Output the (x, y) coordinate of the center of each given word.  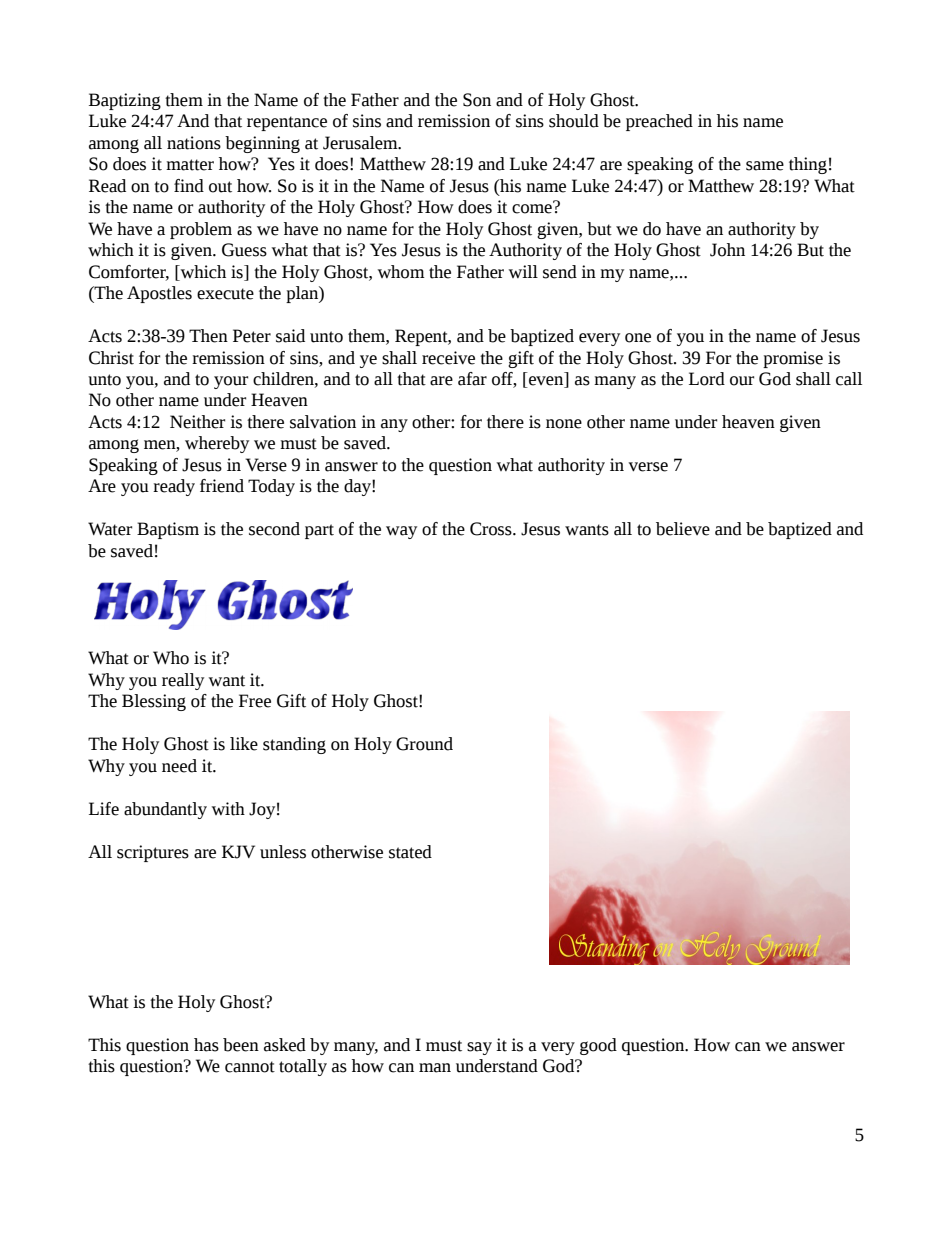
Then (208, 336)
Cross (492, 529)
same (765, 166)
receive (448, 358)
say (479, 1048)
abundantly (165, 810)
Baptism (168, 530)
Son (477, 100)
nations (194, 143)
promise (793, 359)
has (206, 1045)
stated (410, 852)
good (598, 1046)
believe (683, 529)
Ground (424, 744)
